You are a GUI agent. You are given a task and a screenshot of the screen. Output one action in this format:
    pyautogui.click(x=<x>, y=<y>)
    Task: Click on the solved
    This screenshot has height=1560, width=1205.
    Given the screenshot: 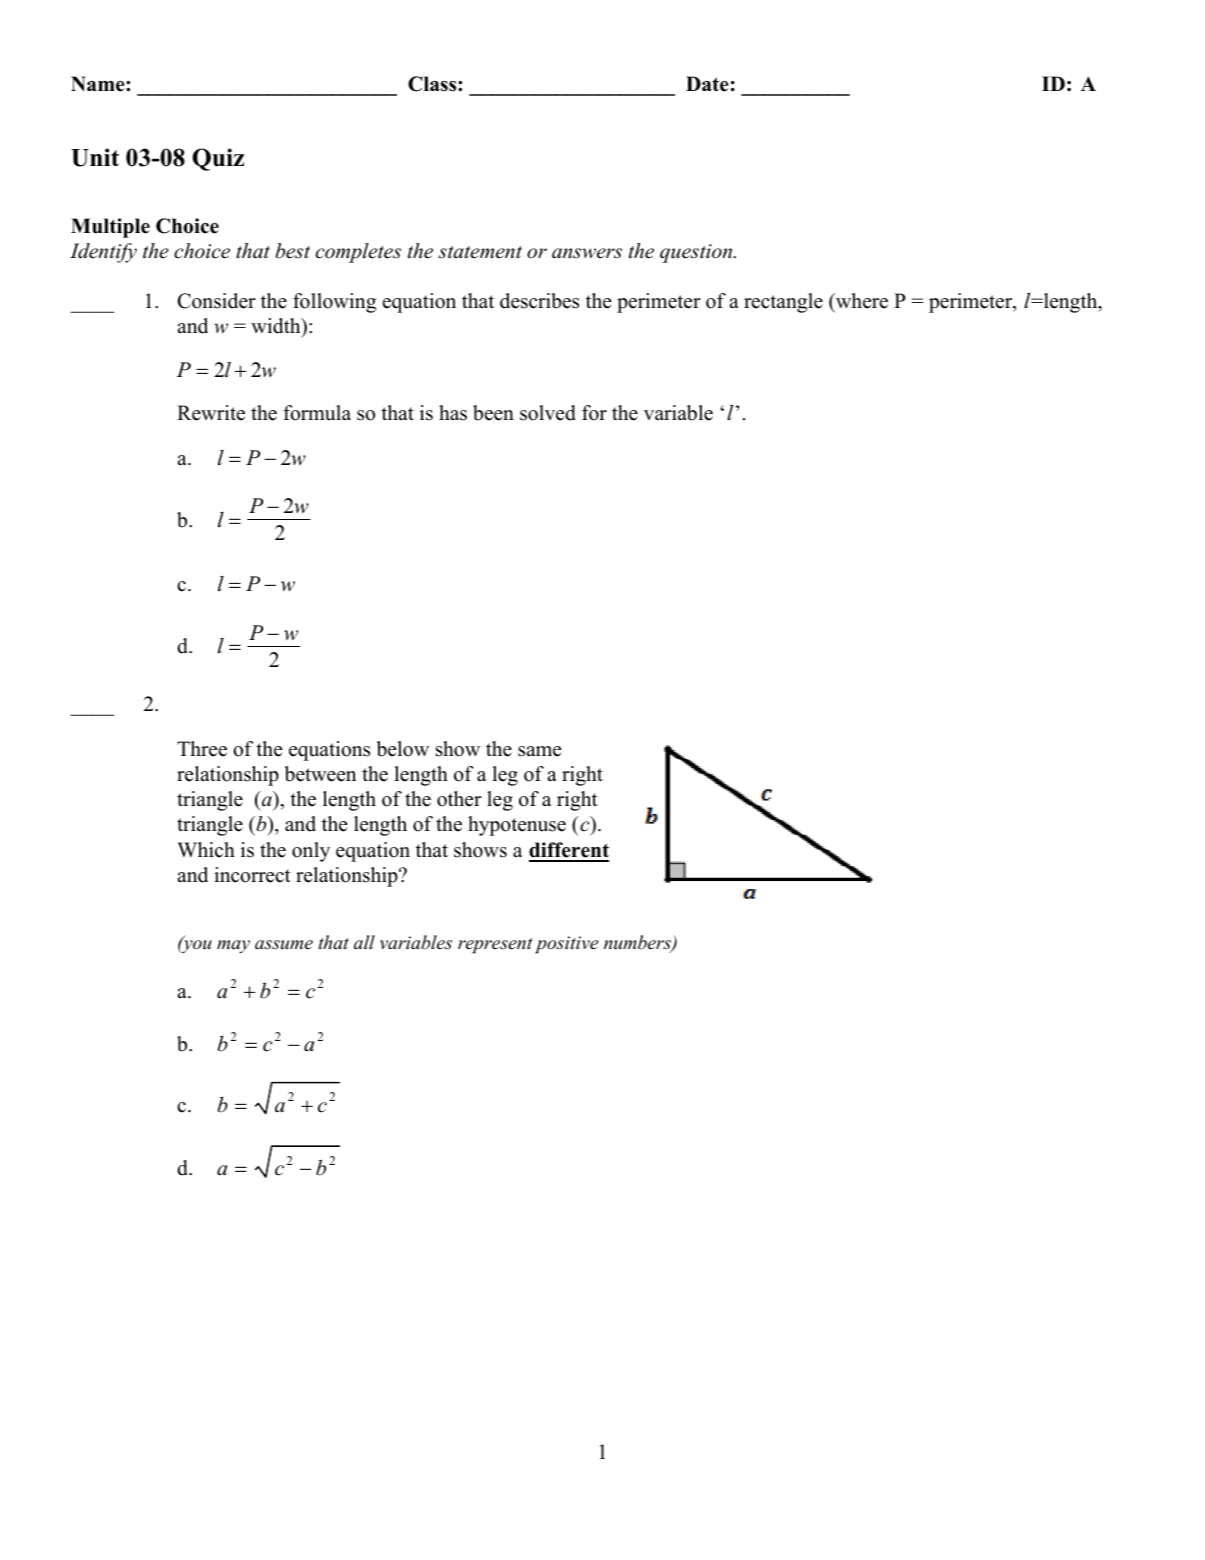 What is the action you would take?
    pyautogui.click(x=548, y=413)
